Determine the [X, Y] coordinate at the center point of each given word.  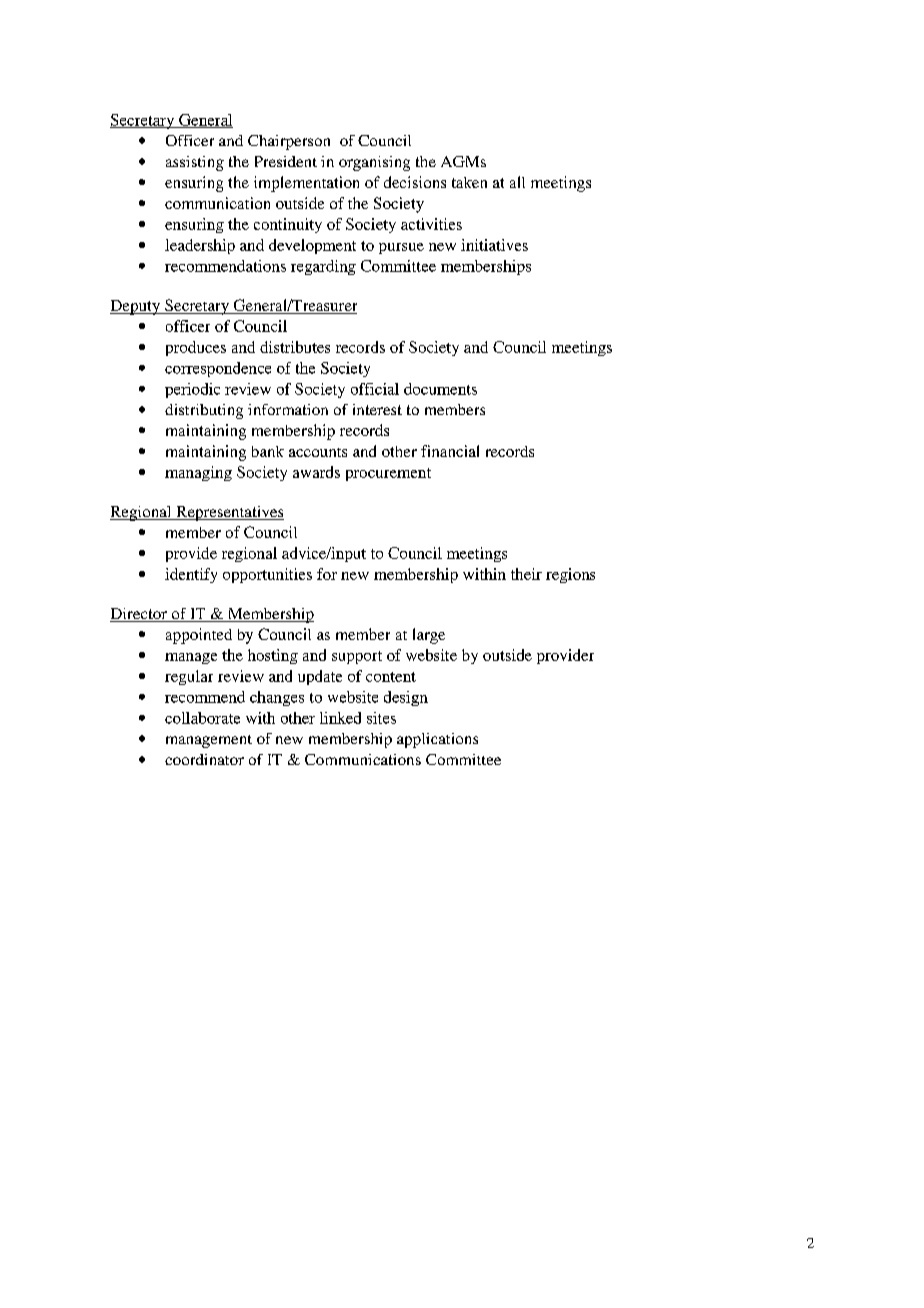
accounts [318, 452]
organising [374, 163]
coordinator [204, 759]
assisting [195, 163]
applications [437, 740]
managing [198, 473]
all [517, 182]
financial [450, 451]
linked [340, 718]
